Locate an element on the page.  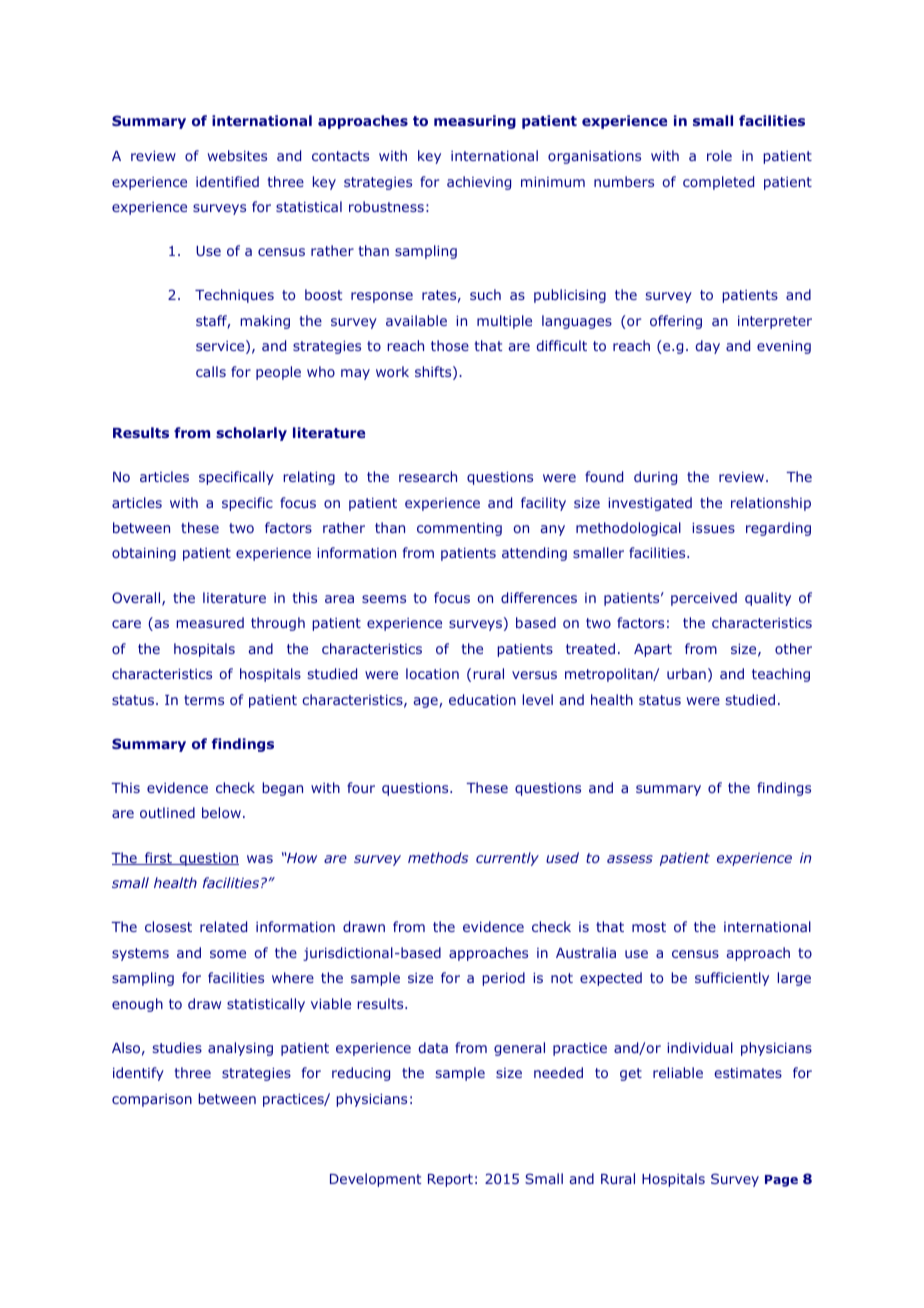
related is located at coordinates (223, 926).
